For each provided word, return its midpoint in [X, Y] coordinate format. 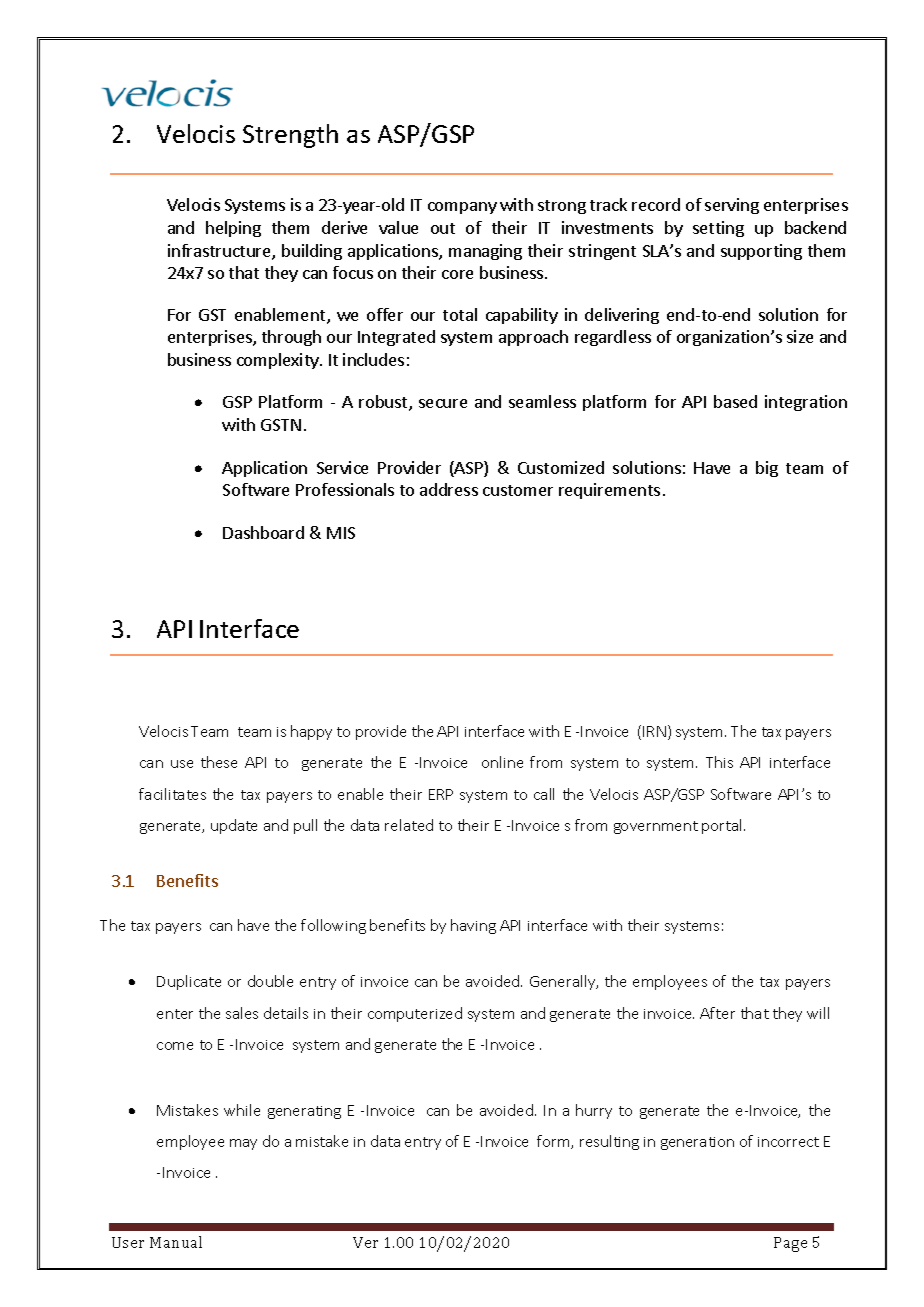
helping [233, 229]
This [719, 762]
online [502, 762]
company [462, 208]
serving [732, 206]
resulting [609, 1142]
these [219, 762]
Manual [176, 1242]
